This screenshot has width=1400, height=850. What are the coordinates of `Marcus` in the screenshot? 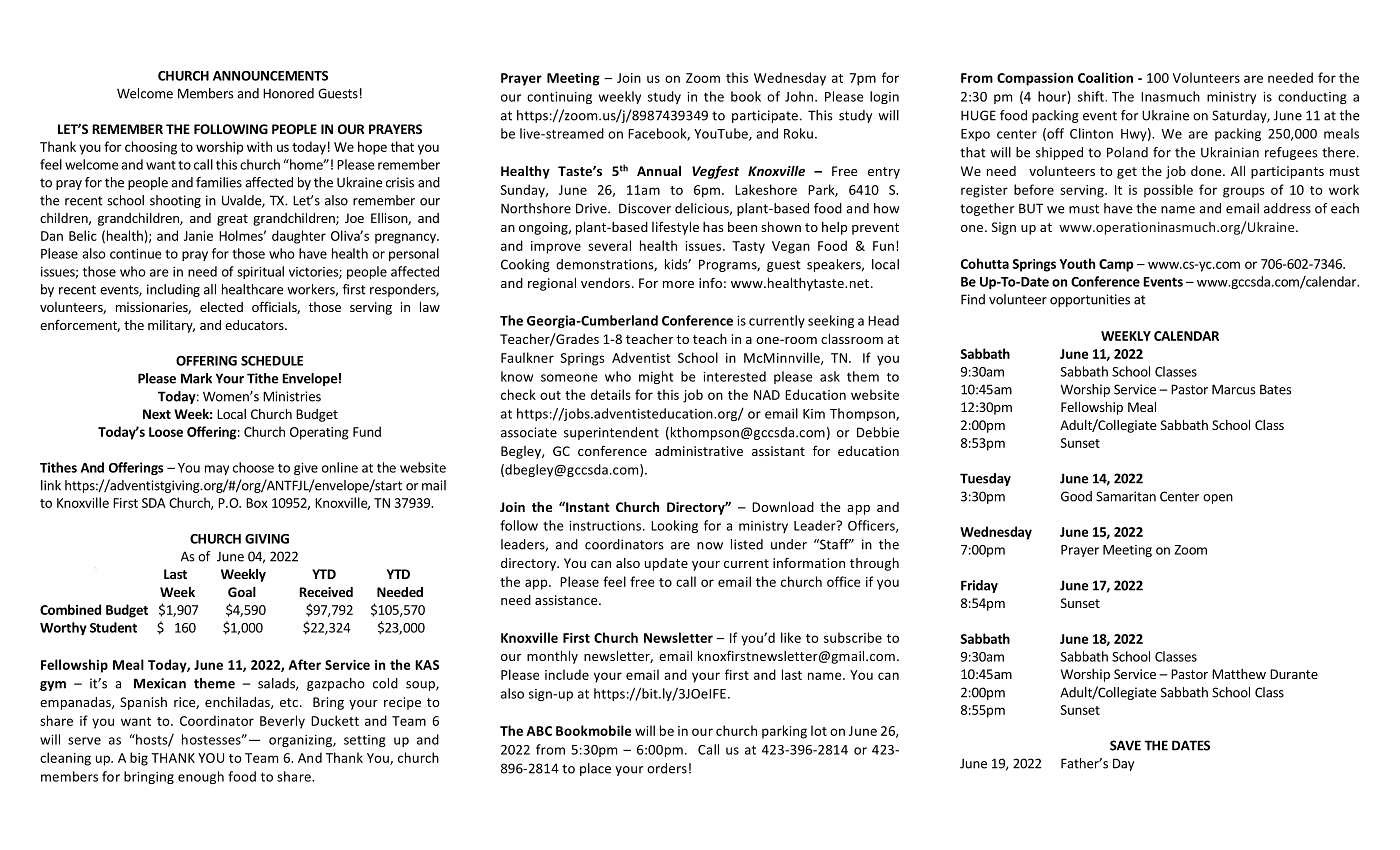 It's located at (1234, 389).
